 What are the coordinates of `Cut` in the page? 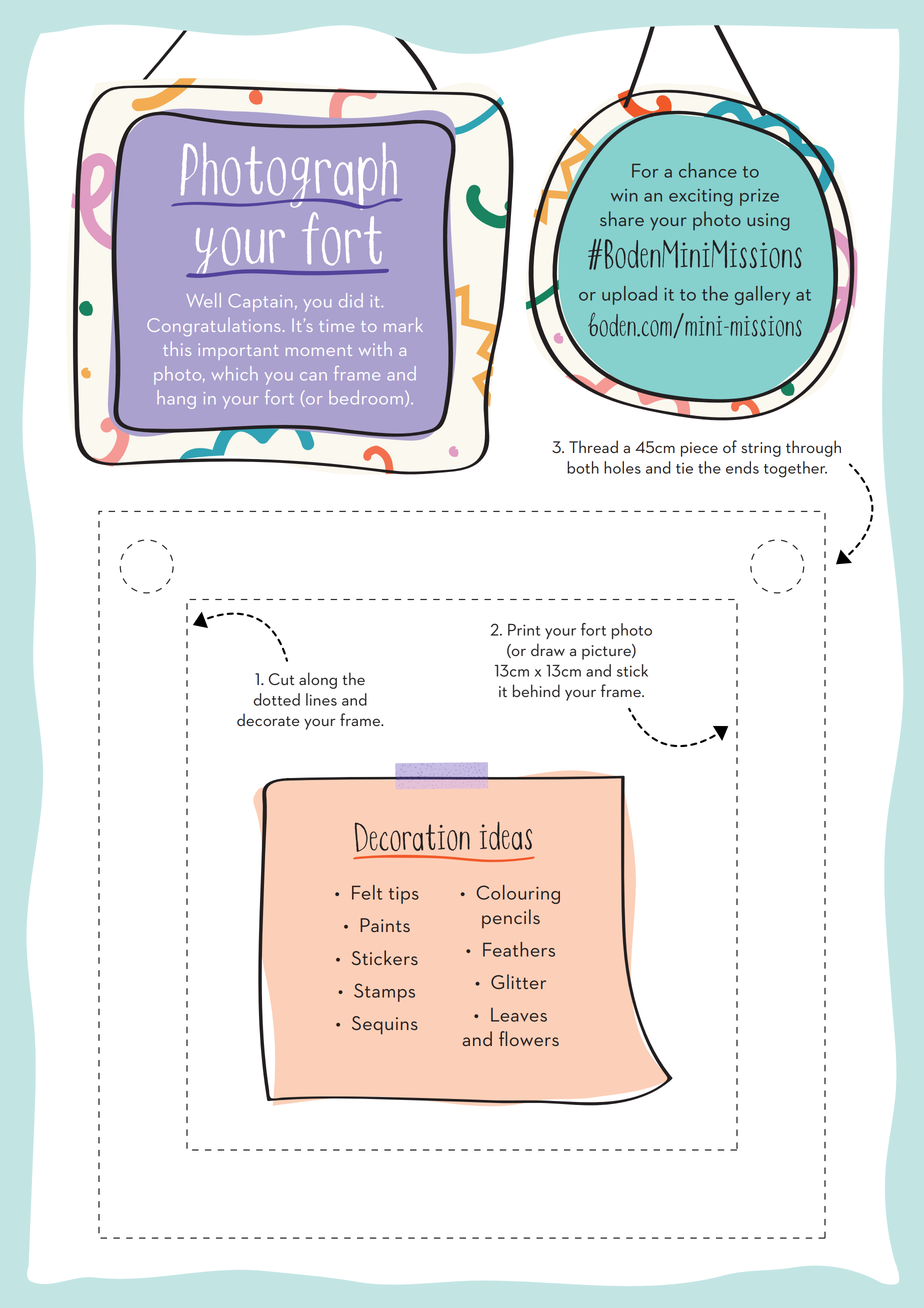 It's located at (282, 679).
